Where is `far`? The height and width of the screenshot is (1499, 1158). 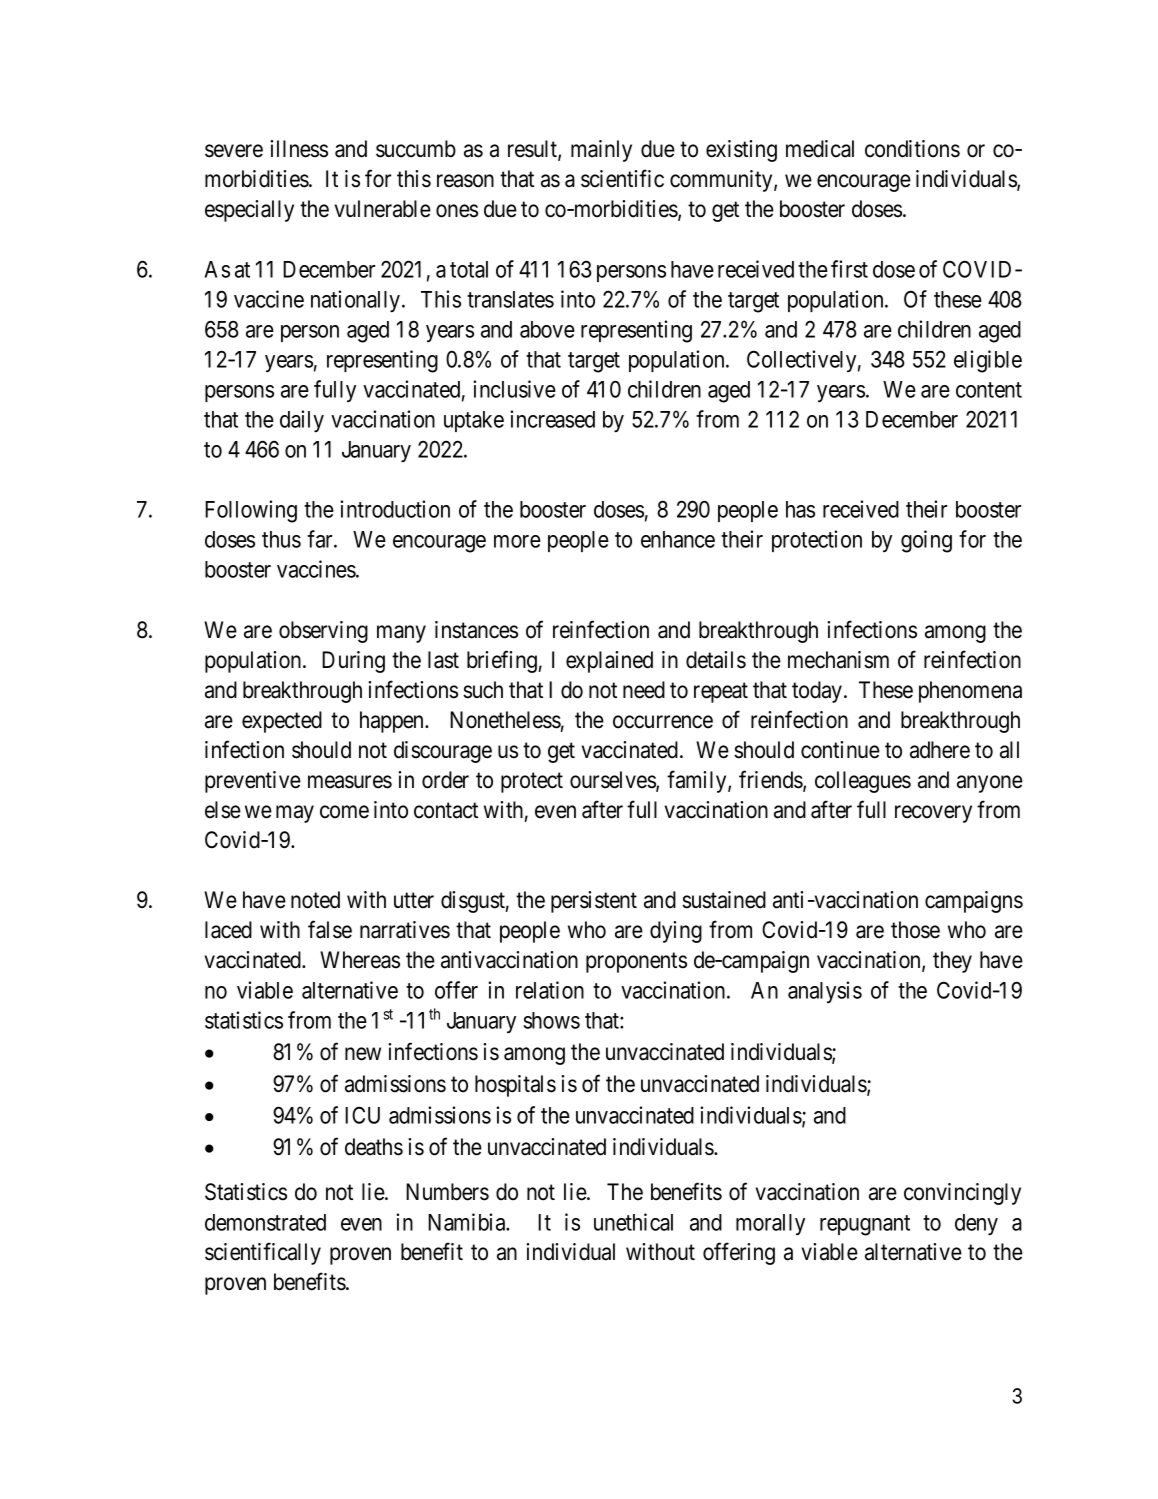 far is located at coordinates (321, 539).
